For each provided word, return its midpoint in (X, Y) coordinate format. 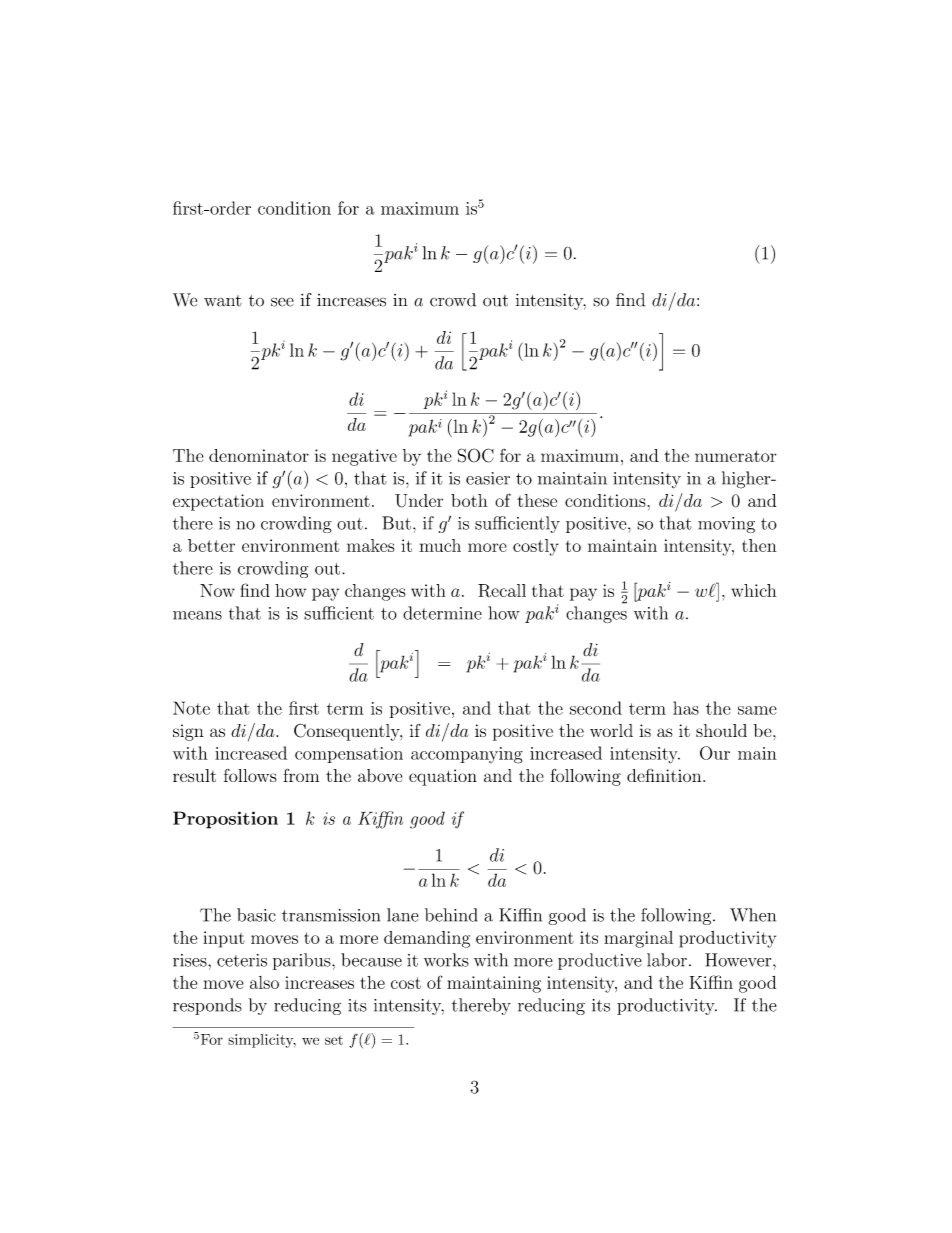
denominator (259, 455)
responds (207, 1006)
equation (443, 777)
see (282, 302)
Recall (502, 590)
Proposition (225, 820)
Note (191, 708)
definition (664, 775)
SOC (476, 455)
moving (726, 525)
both (469, 500)
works (446, 960)
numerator (735, 456)
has (686, 708)
